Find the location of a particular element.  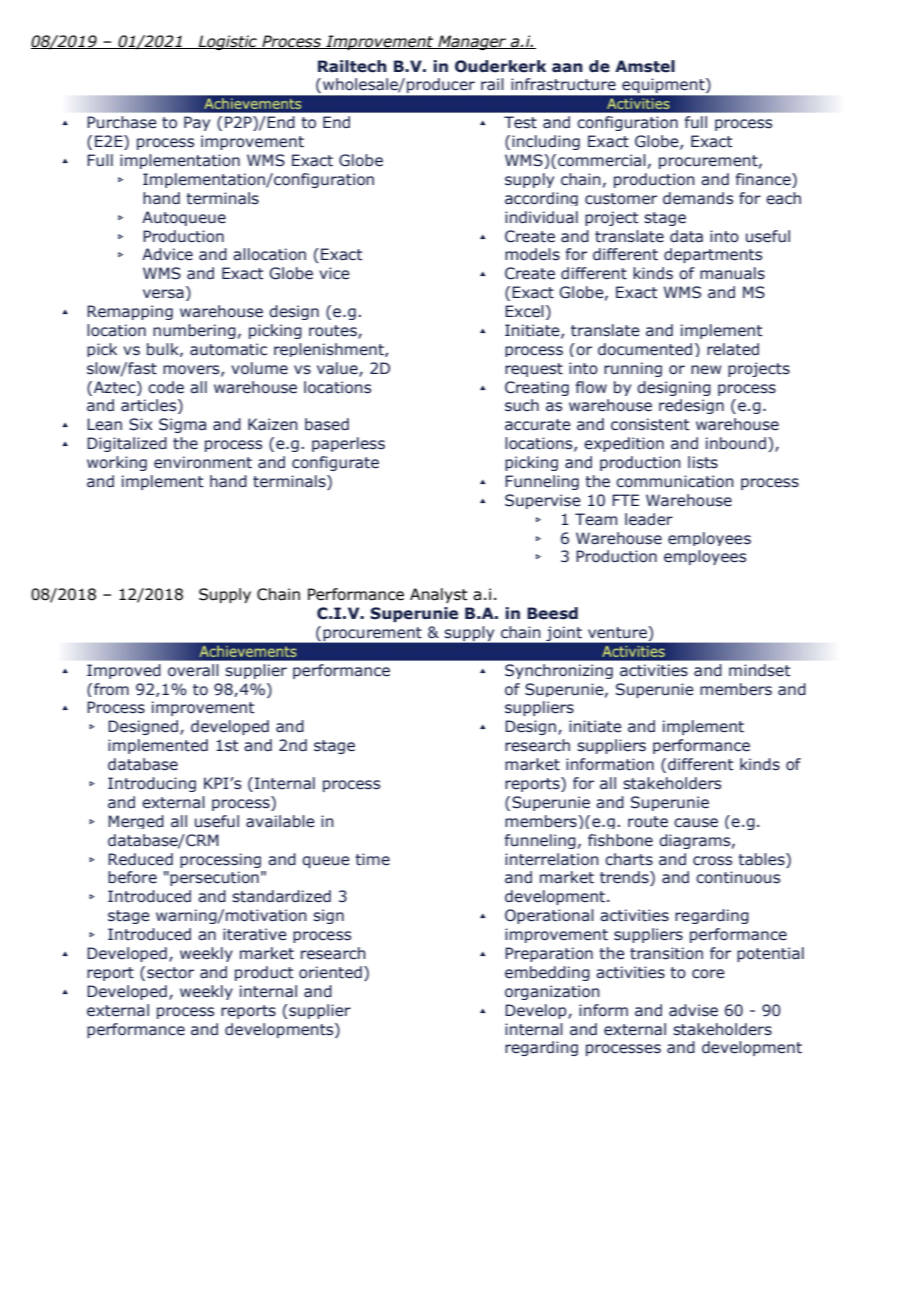

aan is located at coordinates (567, 68).
